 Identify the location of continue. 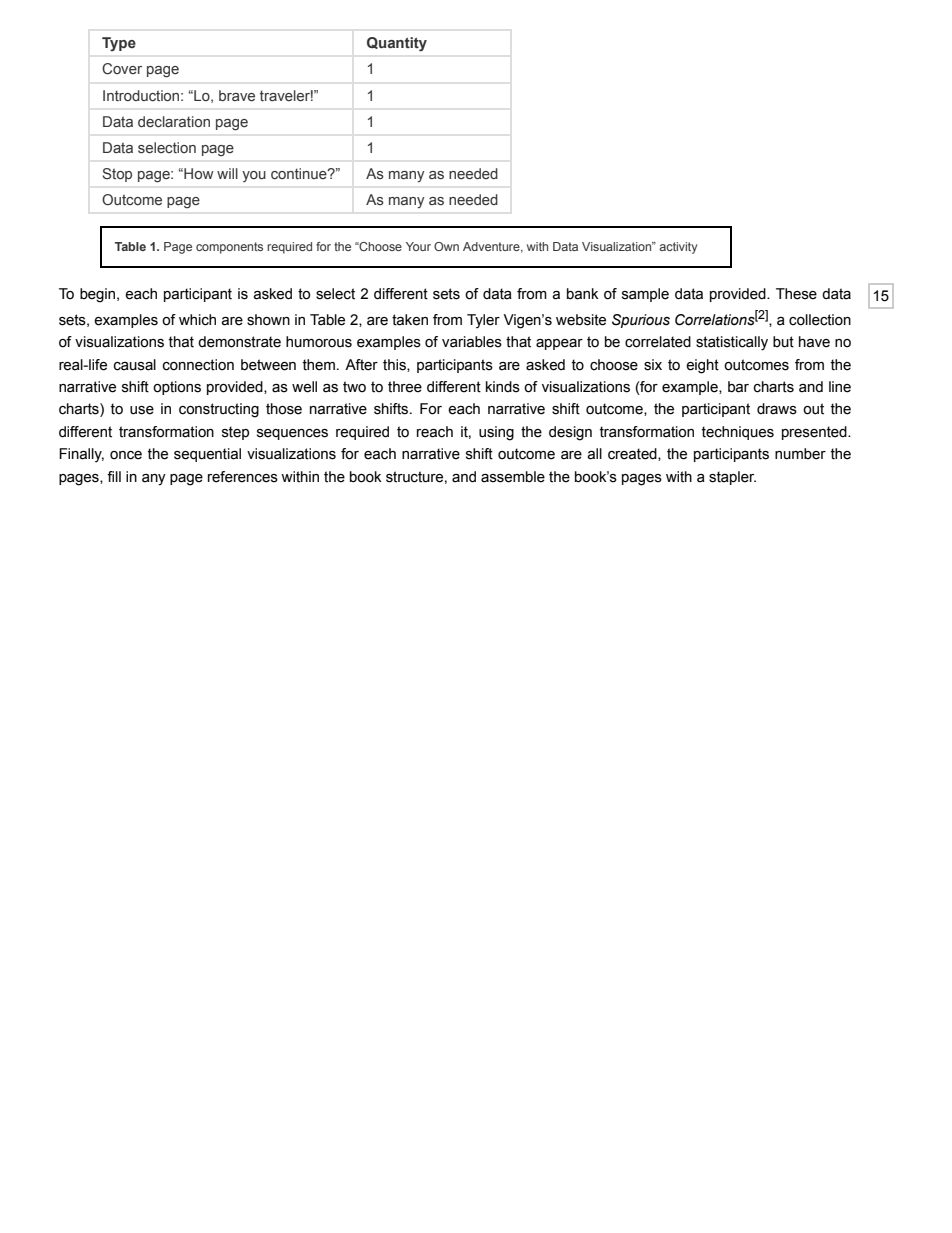
(300, 173).
